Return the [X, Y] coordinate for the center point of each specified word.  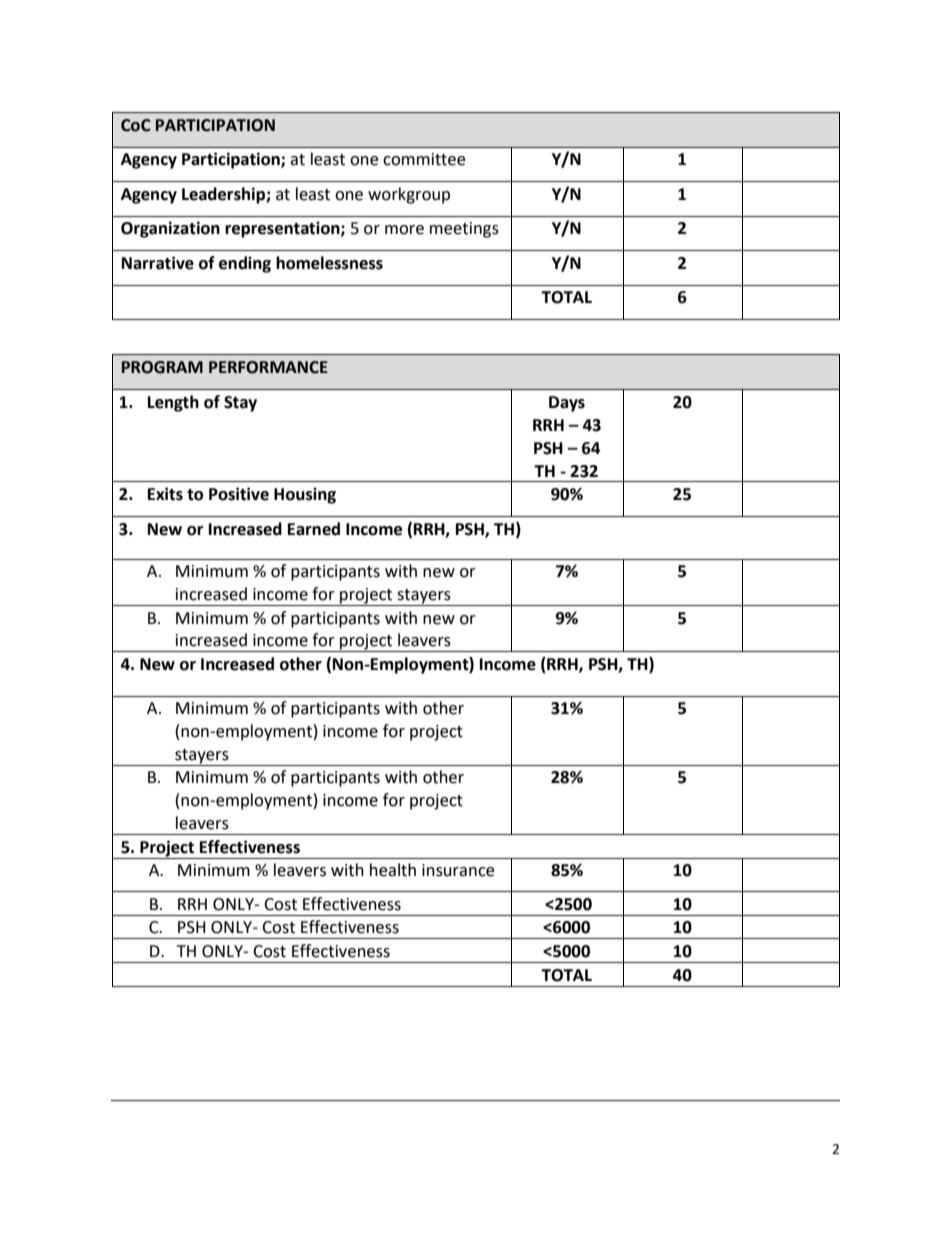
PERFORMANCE [268, 367]
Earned [314, 529]
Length [173, 403]
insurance [458, 870]
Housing [305, 495]
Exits [165, 494]
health [393, 870]
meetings [464, 230]
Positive [239, 494]
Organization [170, 229]
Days [567, 404]
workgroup [409, 195]
